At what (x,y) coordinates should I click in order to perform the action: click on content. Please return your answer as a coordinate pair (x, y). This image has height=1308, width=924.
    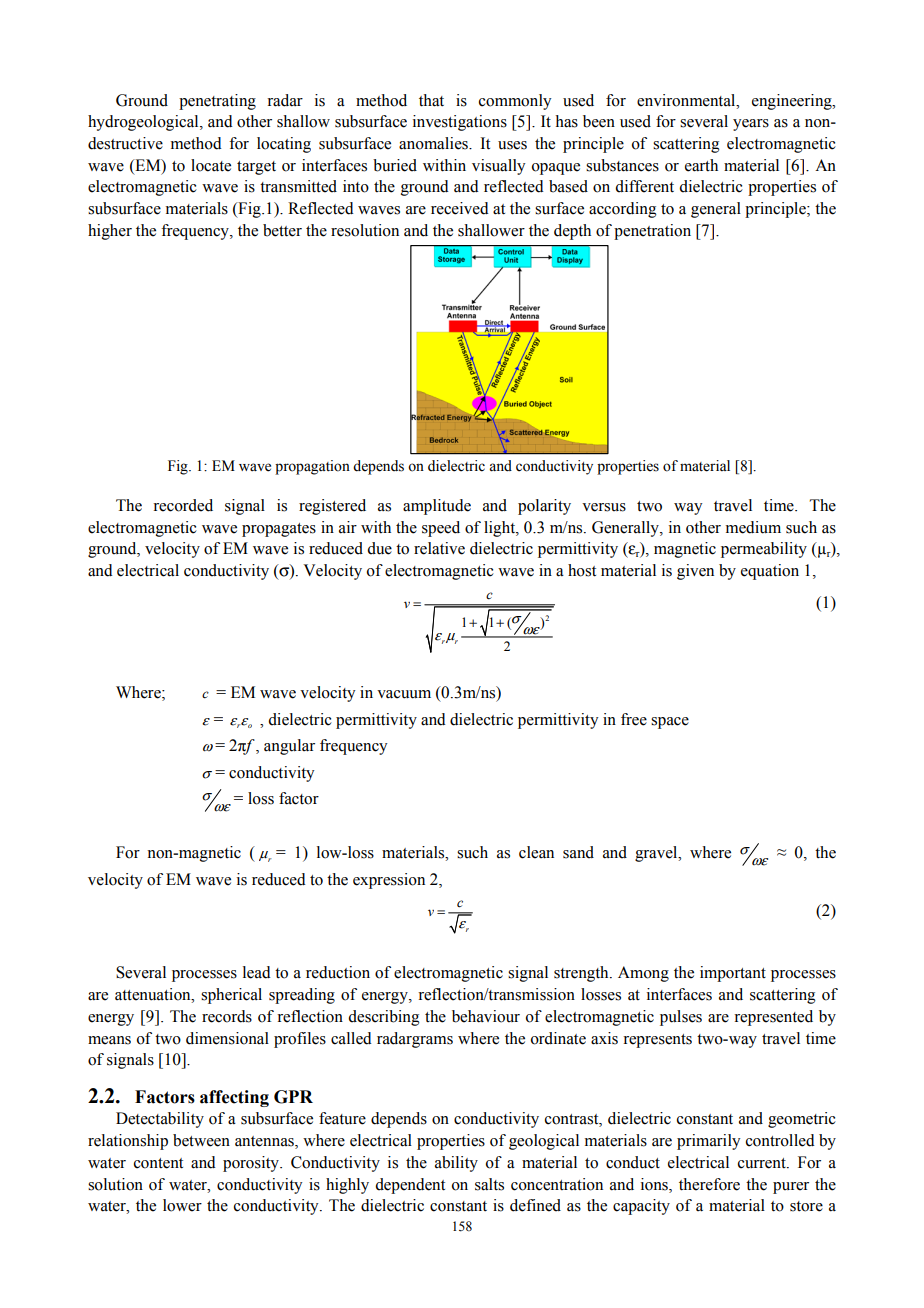
    Looking at the image, I should click on (158, 1163).
